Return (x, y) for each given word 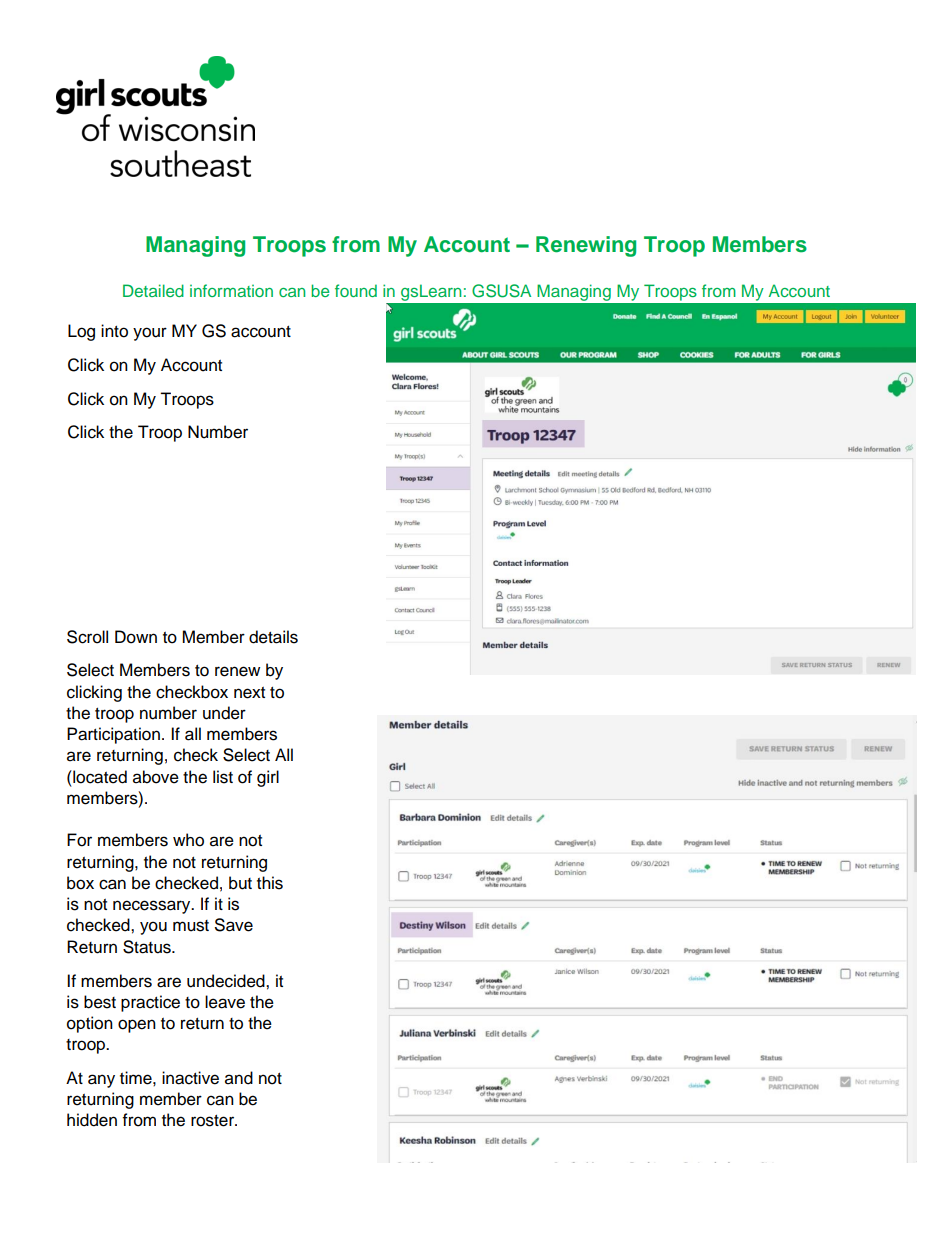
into (114, 331)
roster (214, 1121)
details (273, 637)
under (224, 713)
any (101, 1081)
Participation (113, 735)
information (231, 290)
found (356, 290)
